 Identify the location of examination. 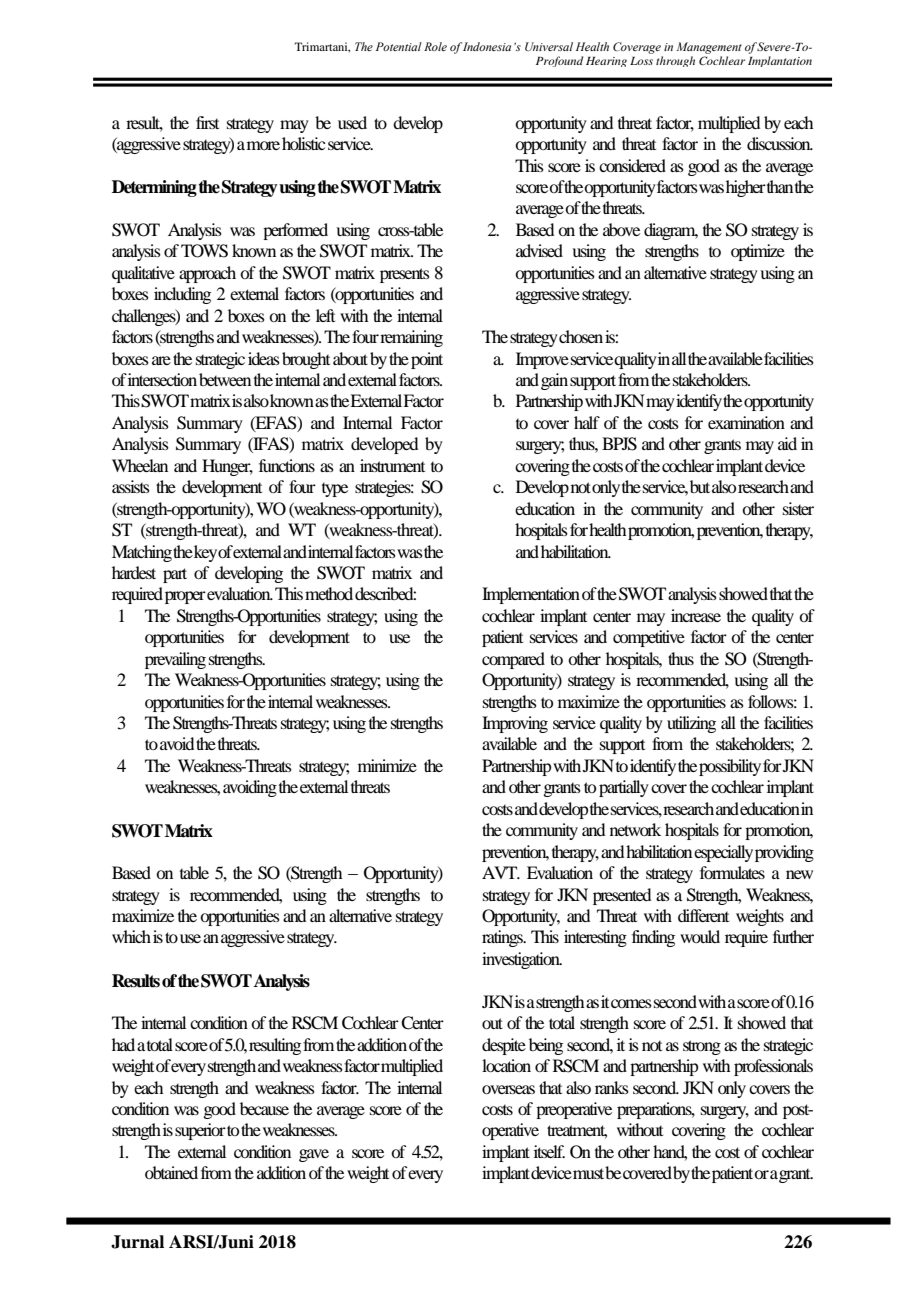
(746, 422).
